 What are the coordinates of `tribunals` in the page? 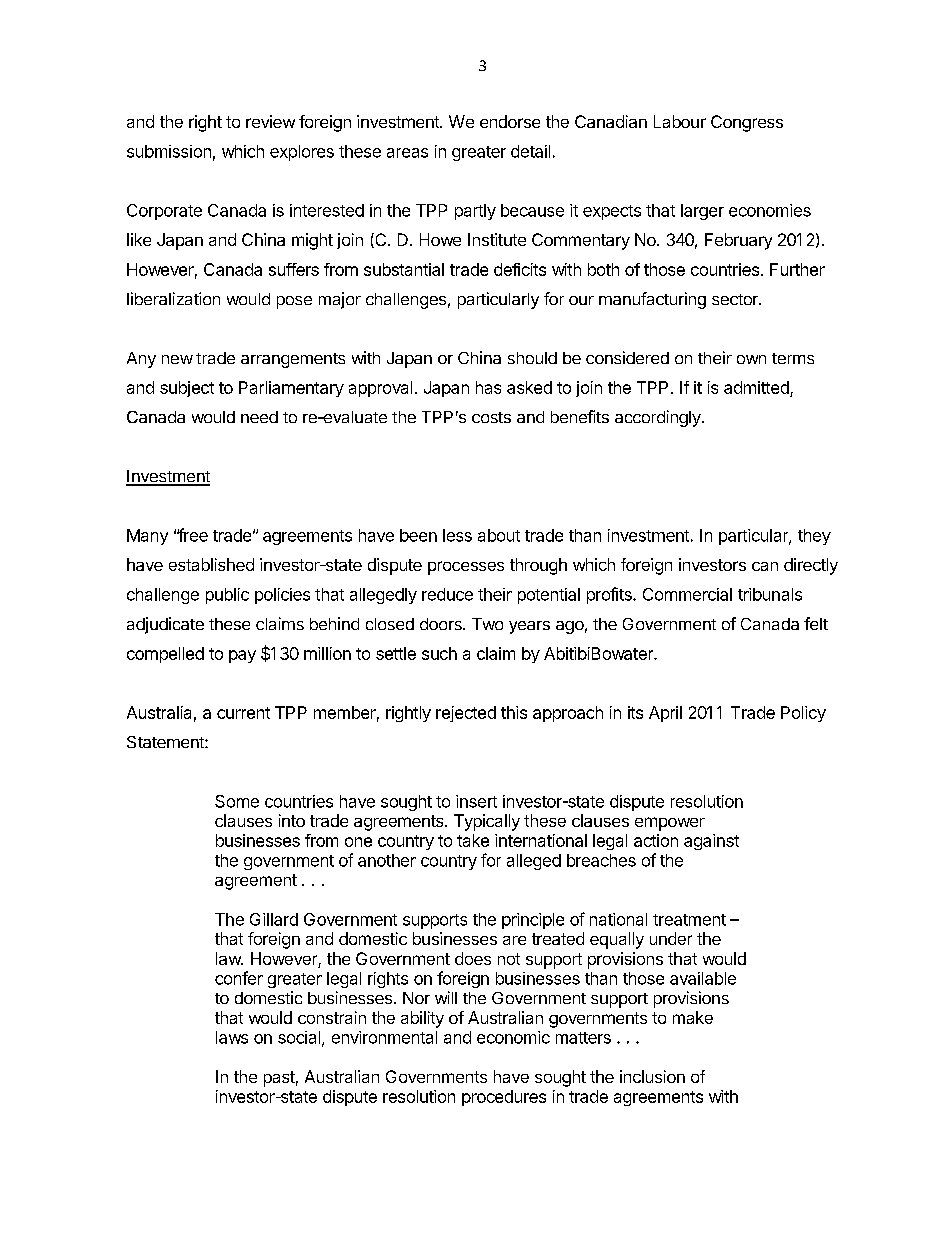 It's located at (770, 594).
